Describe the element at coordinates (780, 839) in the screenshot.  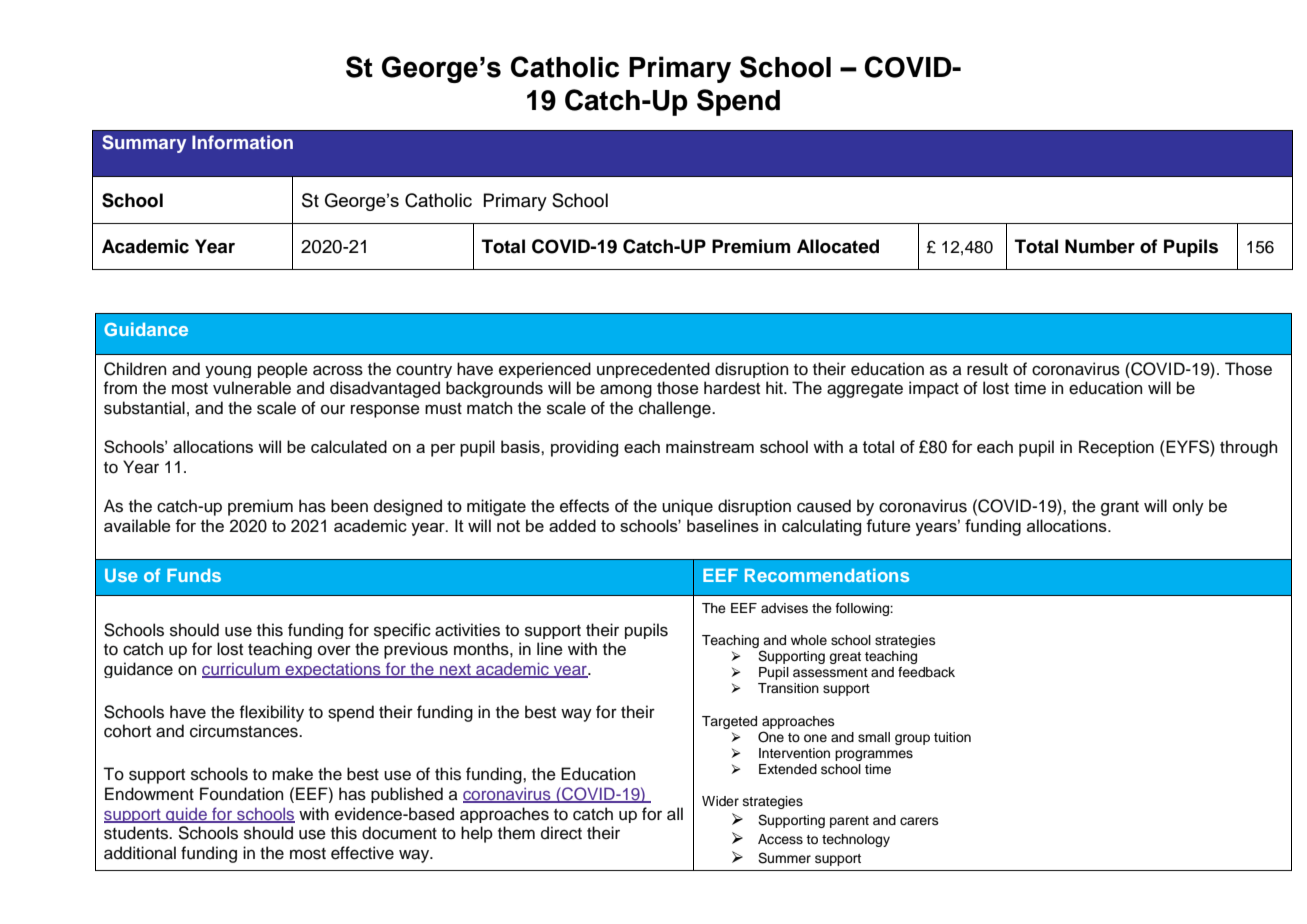
I see `Access` at that location.
